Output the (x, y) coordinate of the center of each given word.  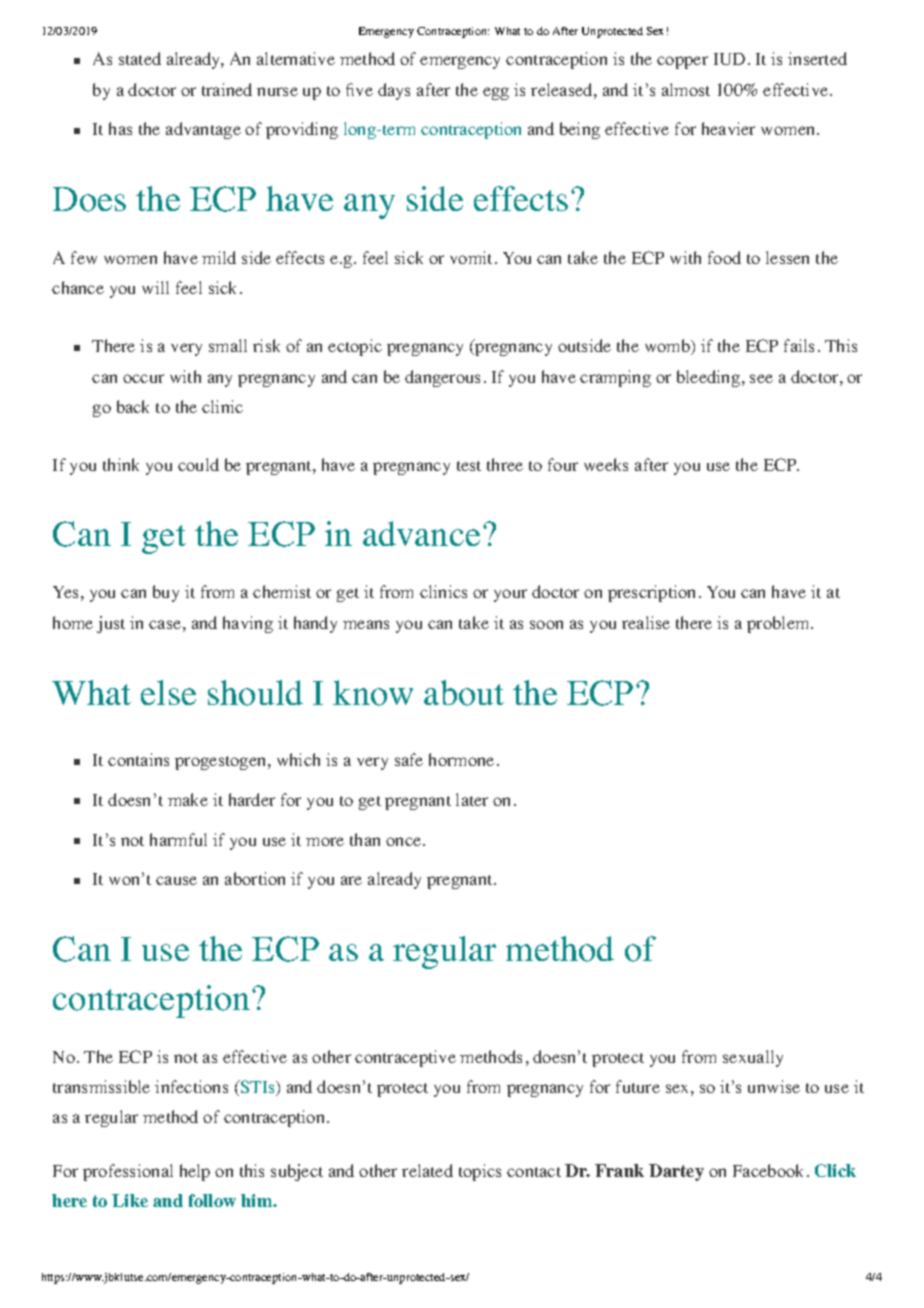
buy (166, 593)
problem (779, 624)
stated (140, 58)
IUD (729, 59)
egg (496, 93)
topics (480, 1172)
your (510, 595)
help (195, 1172)
